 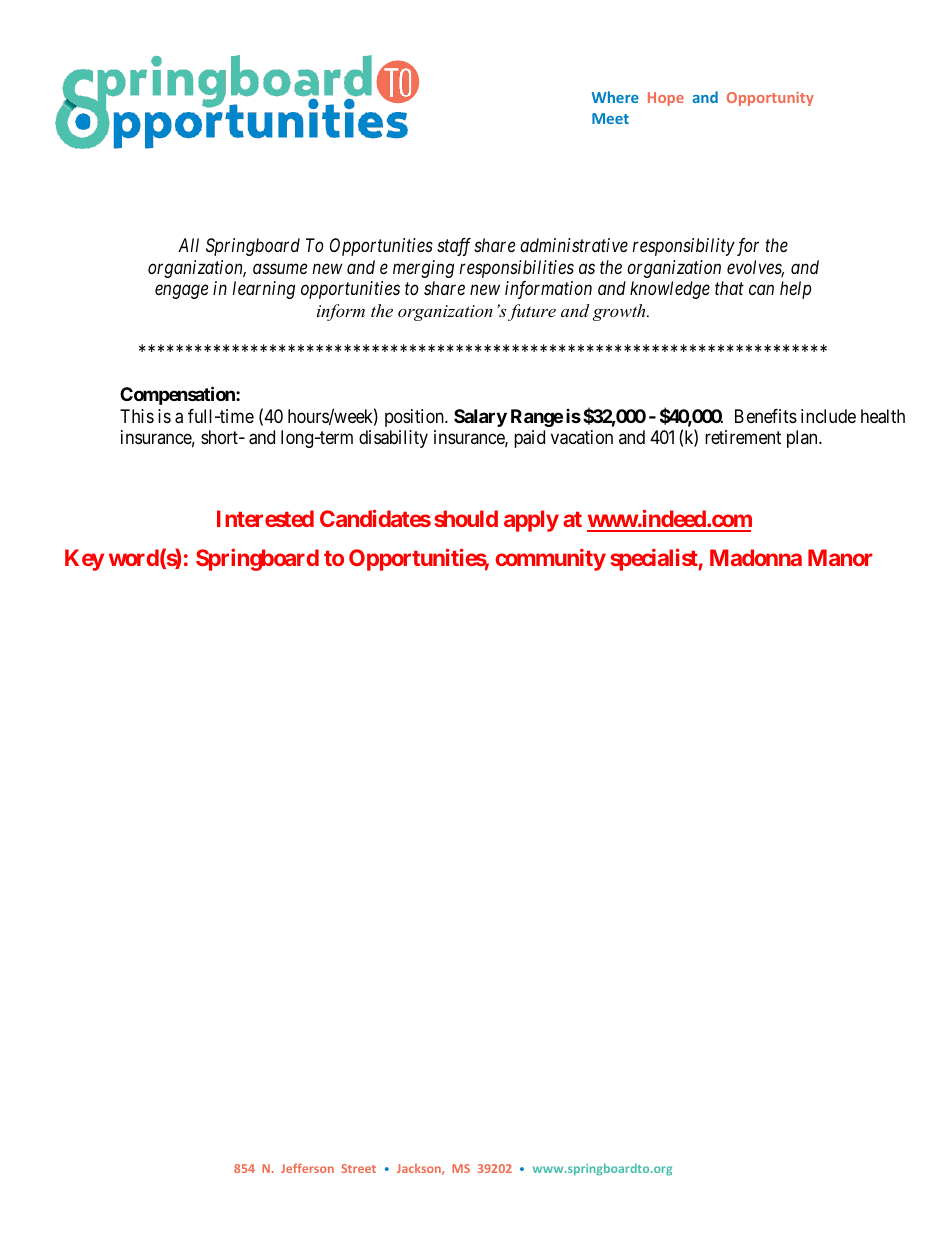 What do you see at coordinates (795, 290) in the screenshot?
I see `help` at bounding box center [795, 290].
